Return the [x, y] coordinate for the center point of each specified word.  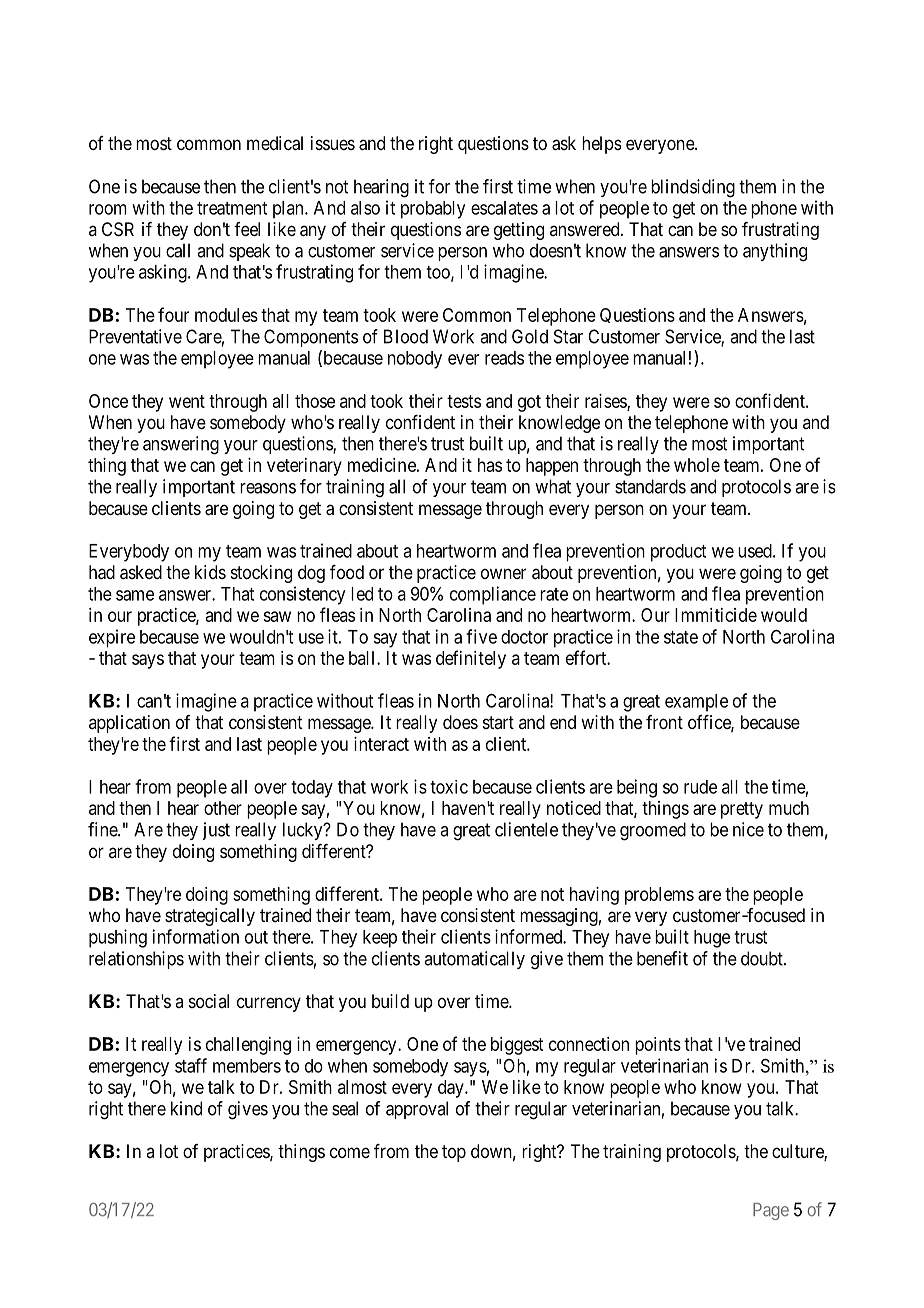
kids [210, 572]
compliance [493, 595]
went [187, 401]
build [390, 1001]
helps [601, 145]
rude [700, 787]
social [209, 1001]
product [678, 553]
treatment [232, 208]
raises [606, 402]
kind [186, 1108]
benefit [662, 958]
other [223, 808]
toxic [449, 787]
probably [433, 210]
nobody [415, 360]
